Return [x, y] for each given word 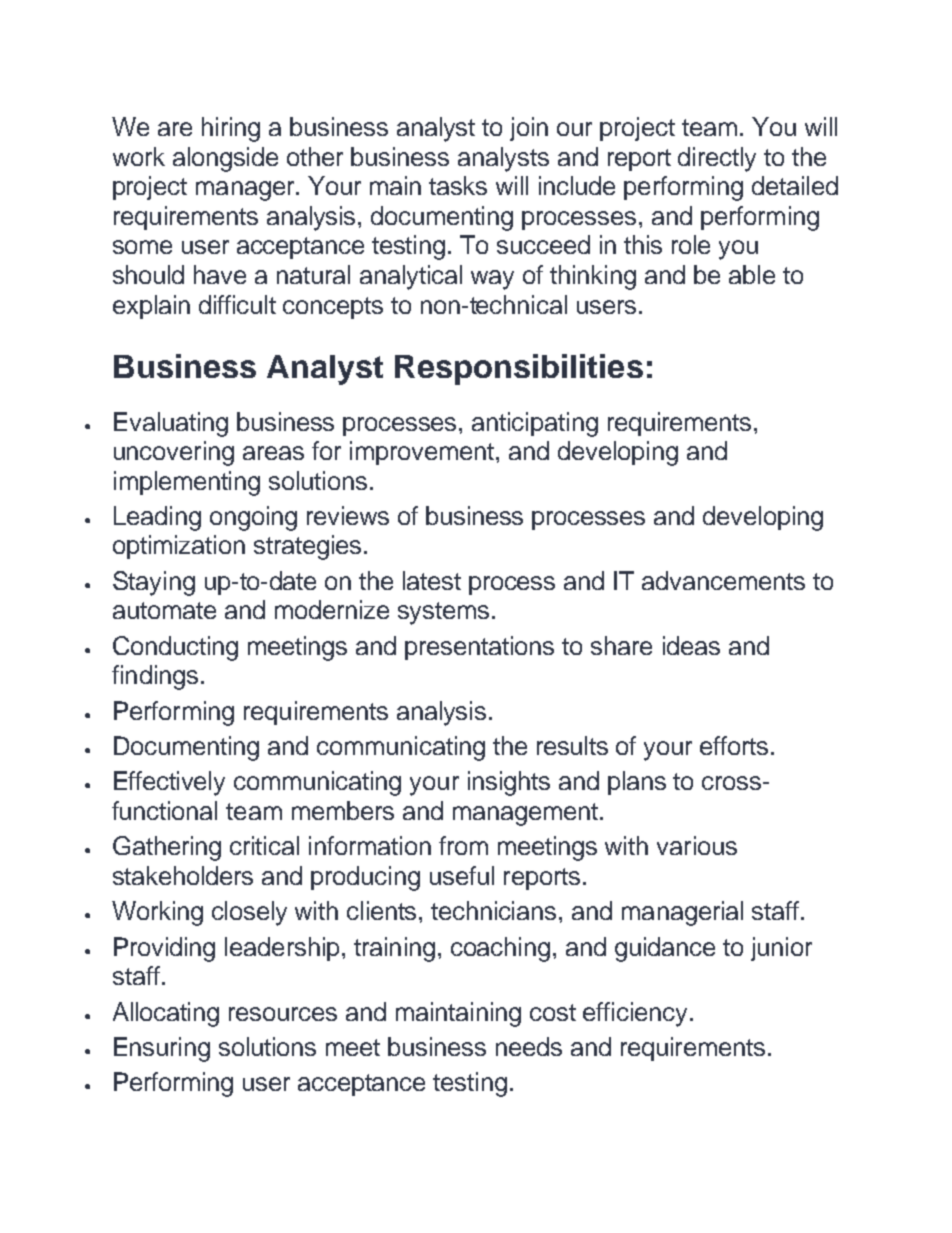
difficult [237, 304]
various [697, 845]
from [463, 845]
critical [264, 845]
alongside [225, 159]
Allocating [166, 1014]
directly [717, 159]
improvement [422, 453]
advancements [723, 580]
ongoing [253, 518]
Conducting [175, 648]
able [752, 274]
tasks [458, 185]
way [492, 280]
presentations [479, 648]
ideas [691, 645]
